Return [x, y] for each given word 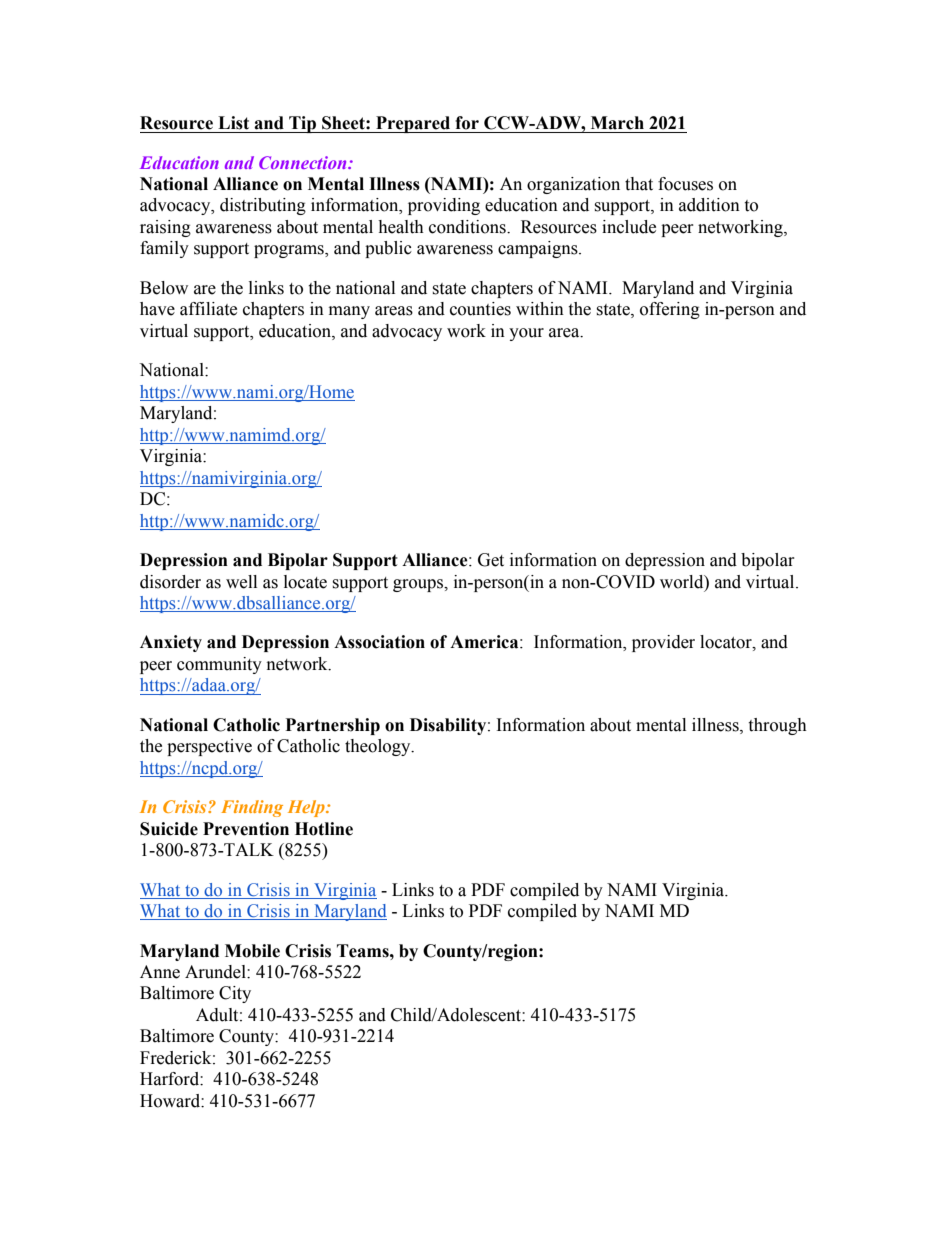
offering [670, 310]
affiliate [208, 309]
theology [379, 747]
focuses [685, 184]
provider [663, 643]
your [526, 334]
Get [491, 560]
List [233, 123]
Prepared [413, 124]
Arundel [216, 972]
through [777, 726]
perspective [209, 747]
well [241, 582]
